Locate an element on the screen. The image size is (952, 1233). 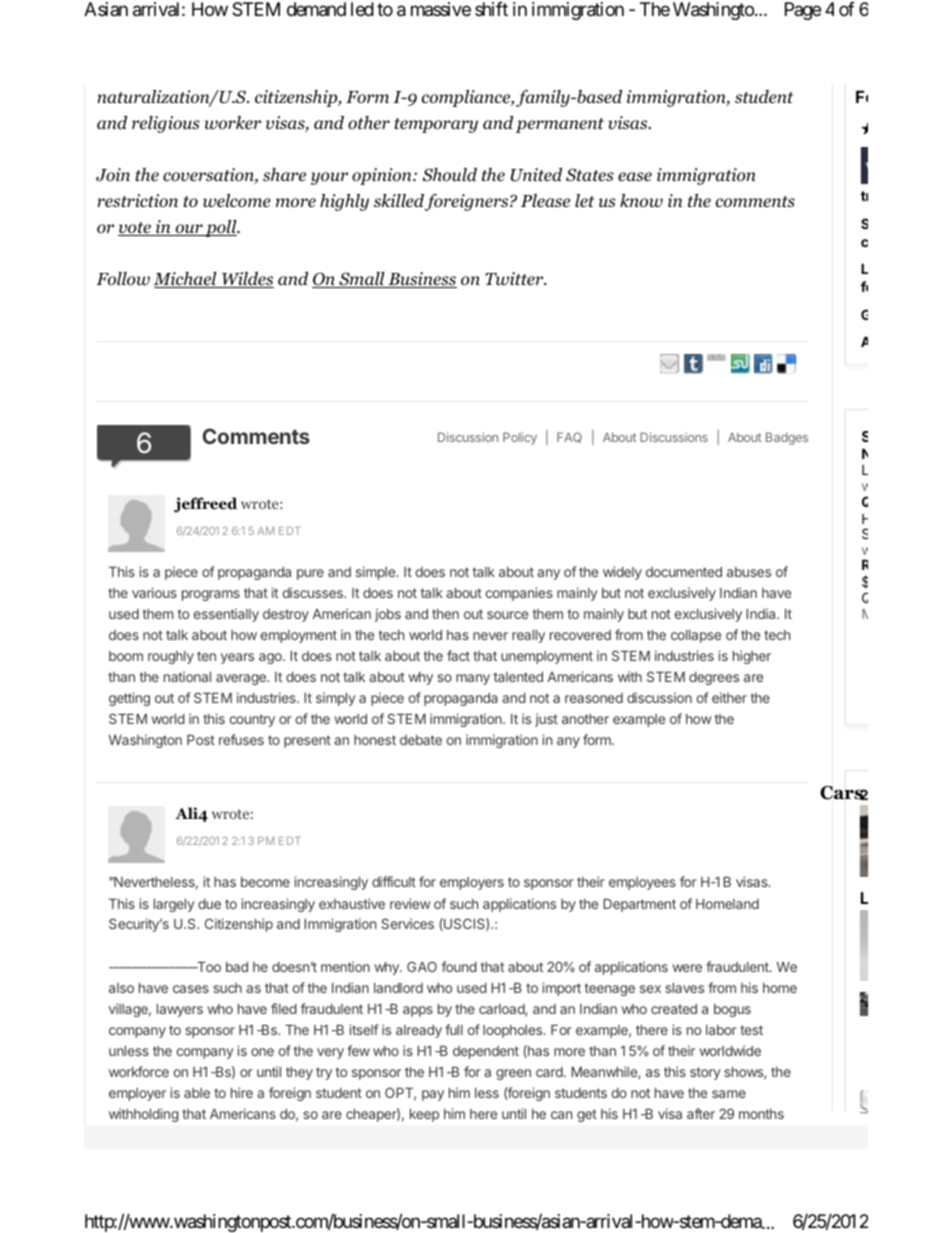
abuses is located at coordinates (749, 572).
